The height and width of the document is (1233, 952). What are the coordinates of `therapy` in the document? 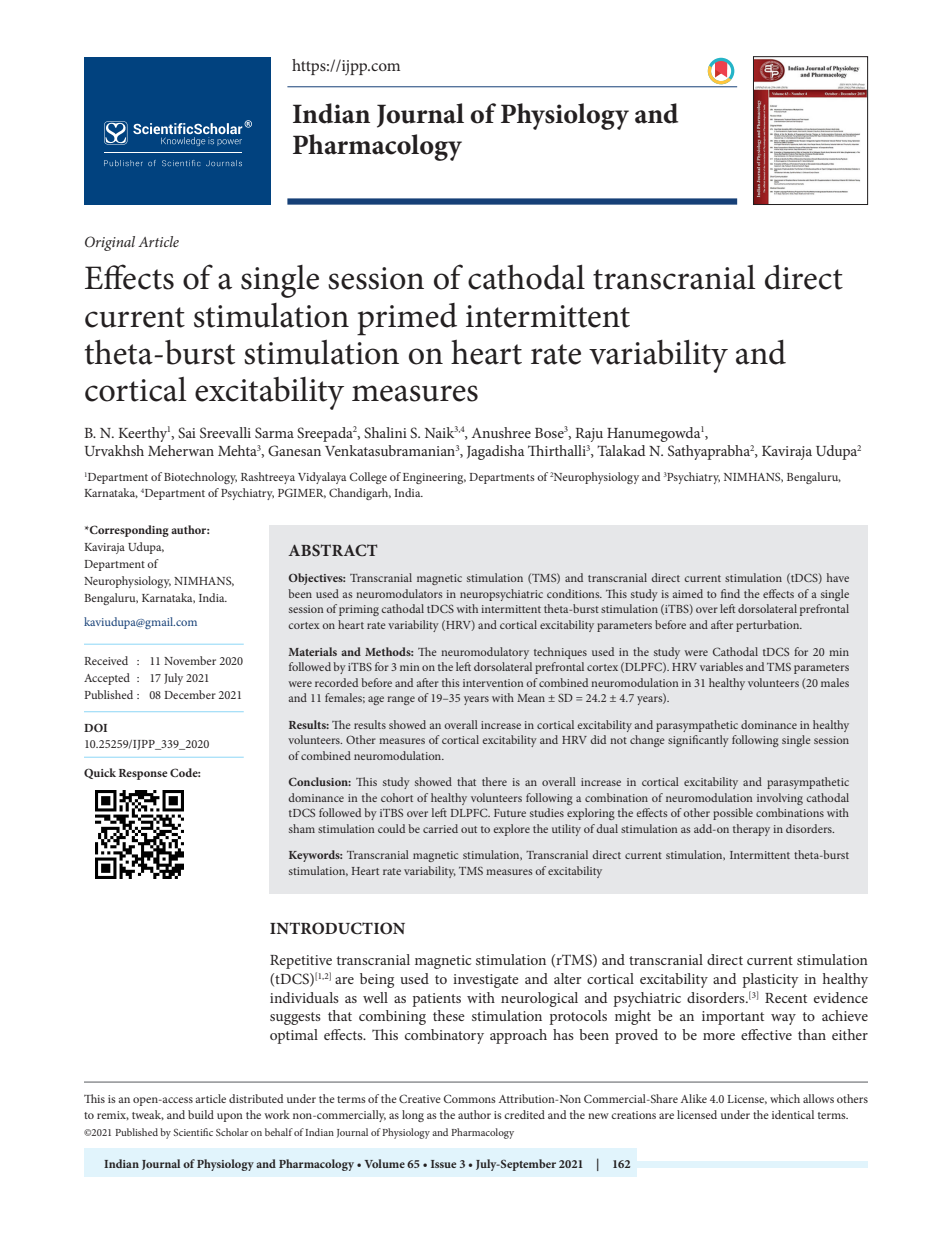 It's located at (751, 830).
